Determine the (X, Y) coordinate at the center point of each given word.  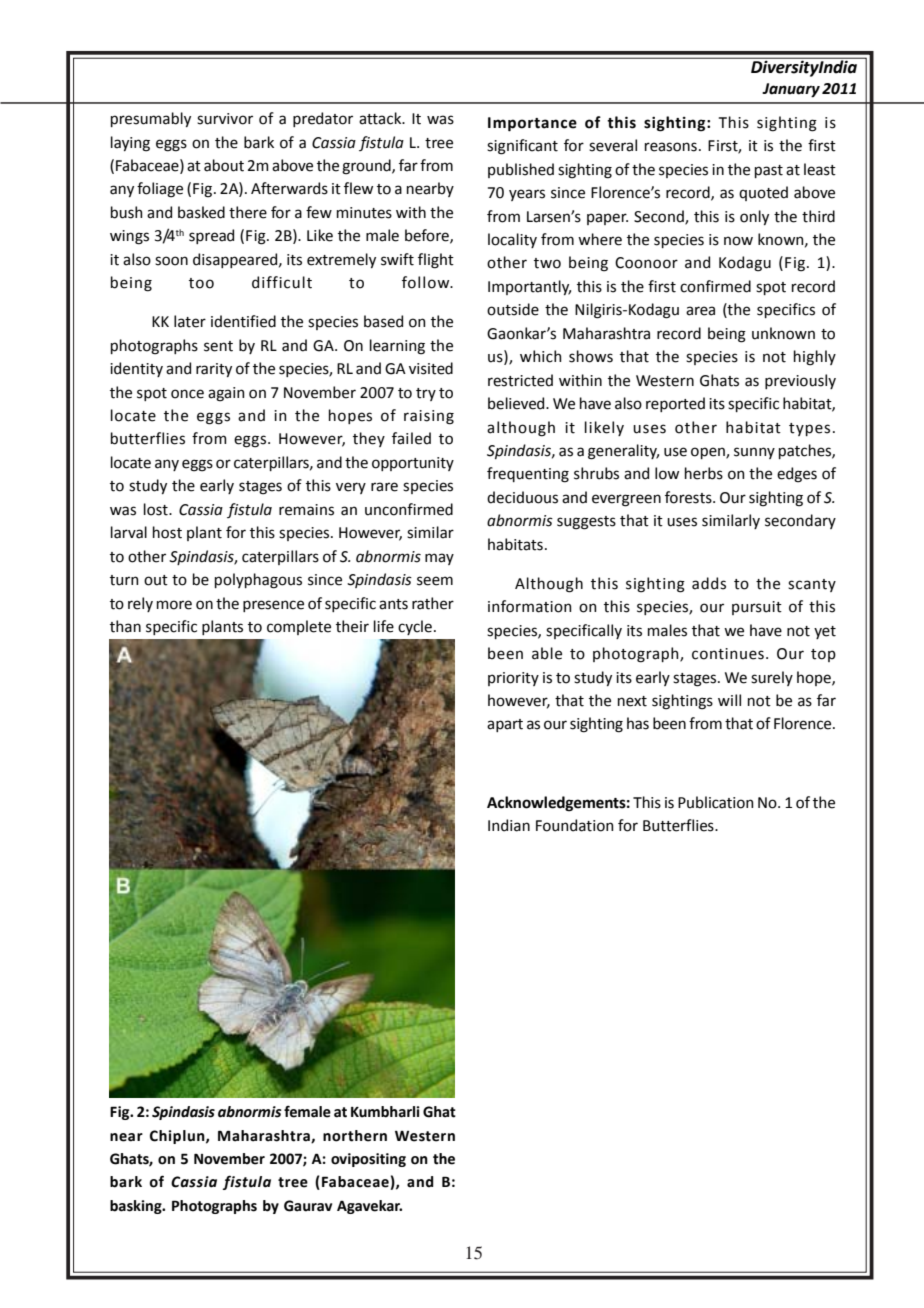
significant (522, 147)
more (174, 605)
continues (728, 654)
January (791, 90)
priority (513, 679)
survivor (225, 119)
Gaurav (308, 1206)
